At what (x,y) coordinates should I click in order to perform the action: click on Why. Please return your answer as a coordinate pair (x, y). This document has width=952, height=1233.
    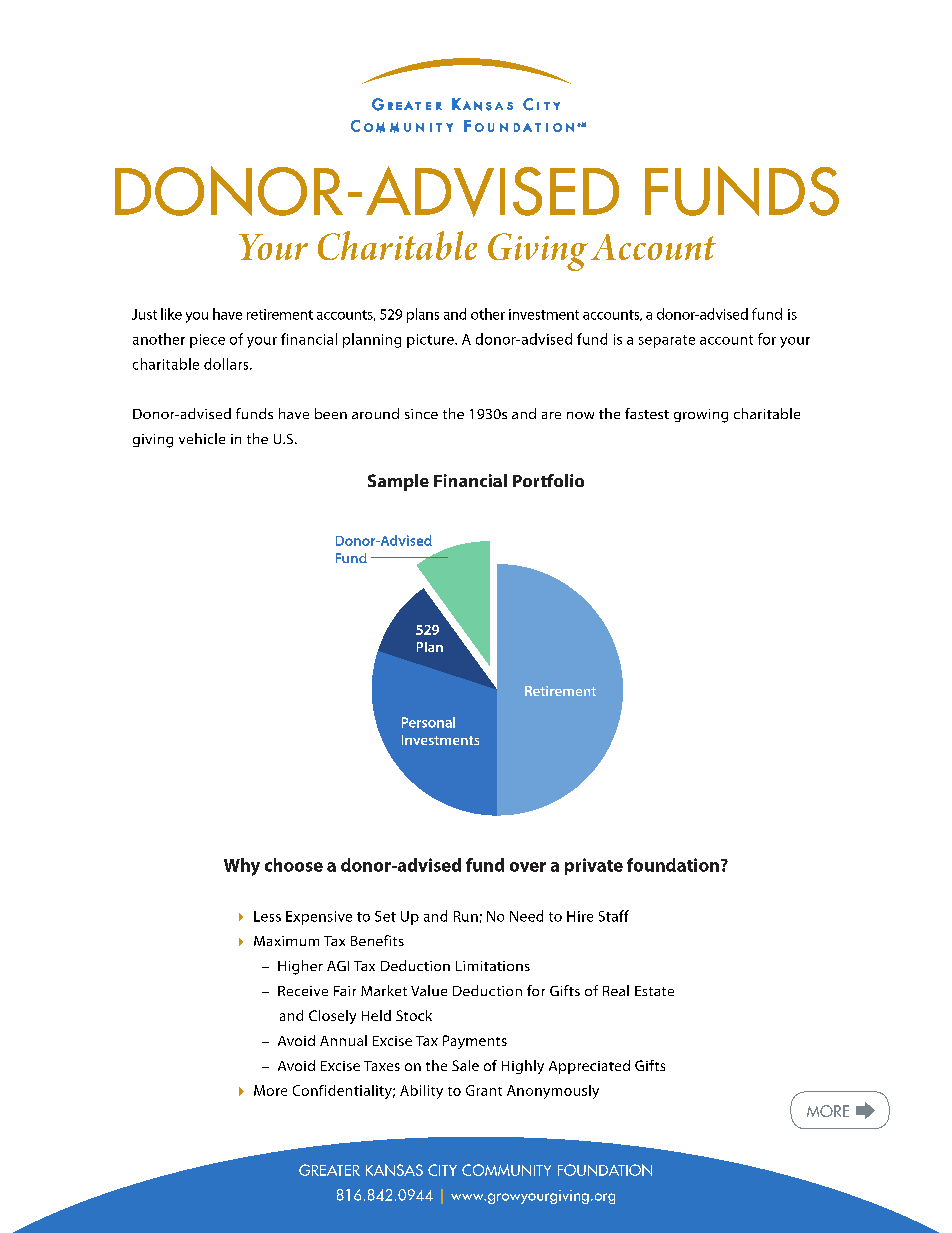
    Looking at the image, I should click on (242, 867).
